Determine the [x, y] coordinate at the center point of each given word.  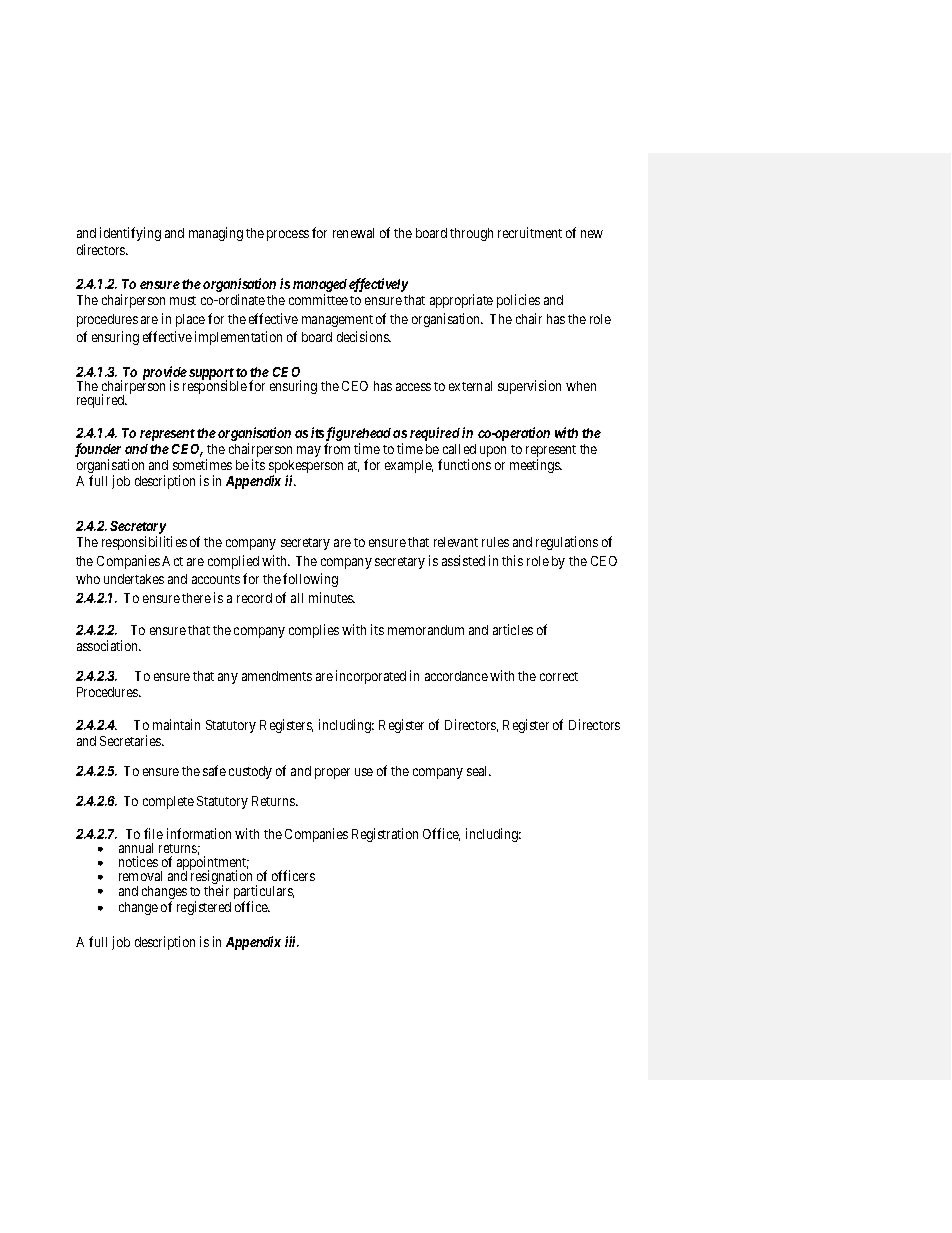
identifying [130, 234]
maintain [176, 724]
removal [140, 876]
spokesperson [306, 468]
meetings [536, 466]
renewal [353, 233]
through [471, 234]
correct [559, 676]
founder [98, 450]
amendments [277, 676]
